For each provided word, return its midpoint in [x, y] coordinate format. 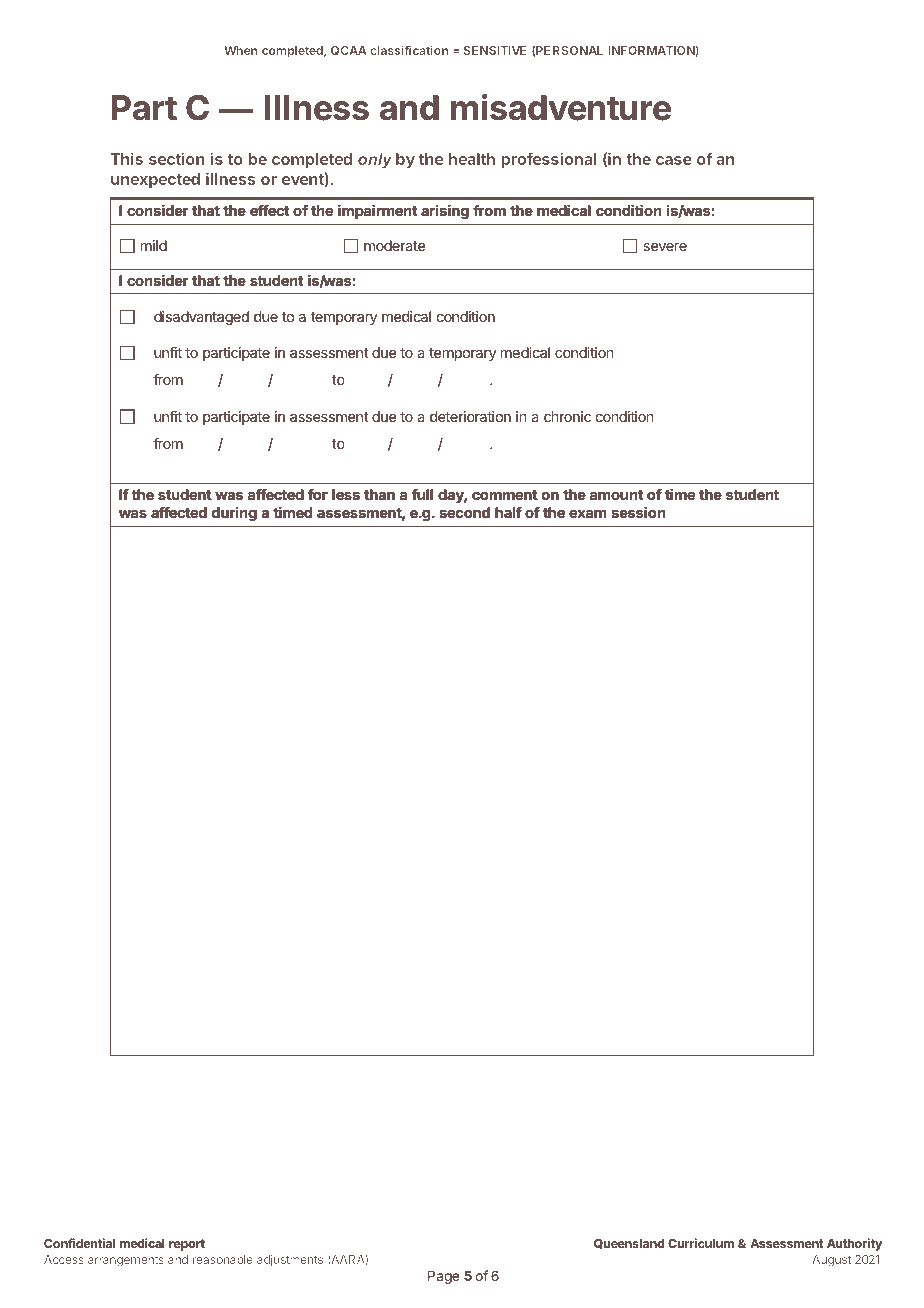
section [177, 158]
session [639, 512]
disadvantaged [201, 318]
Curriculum [701, 1243]
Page [443, 1277]
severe [665, 247]
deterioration [470, 416]
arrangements [126, 1261]
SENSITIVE [495, 50]
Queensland [629, 1244]
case [674, 160]
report [187, 1245]
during [234, 514]
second [465, 512]
